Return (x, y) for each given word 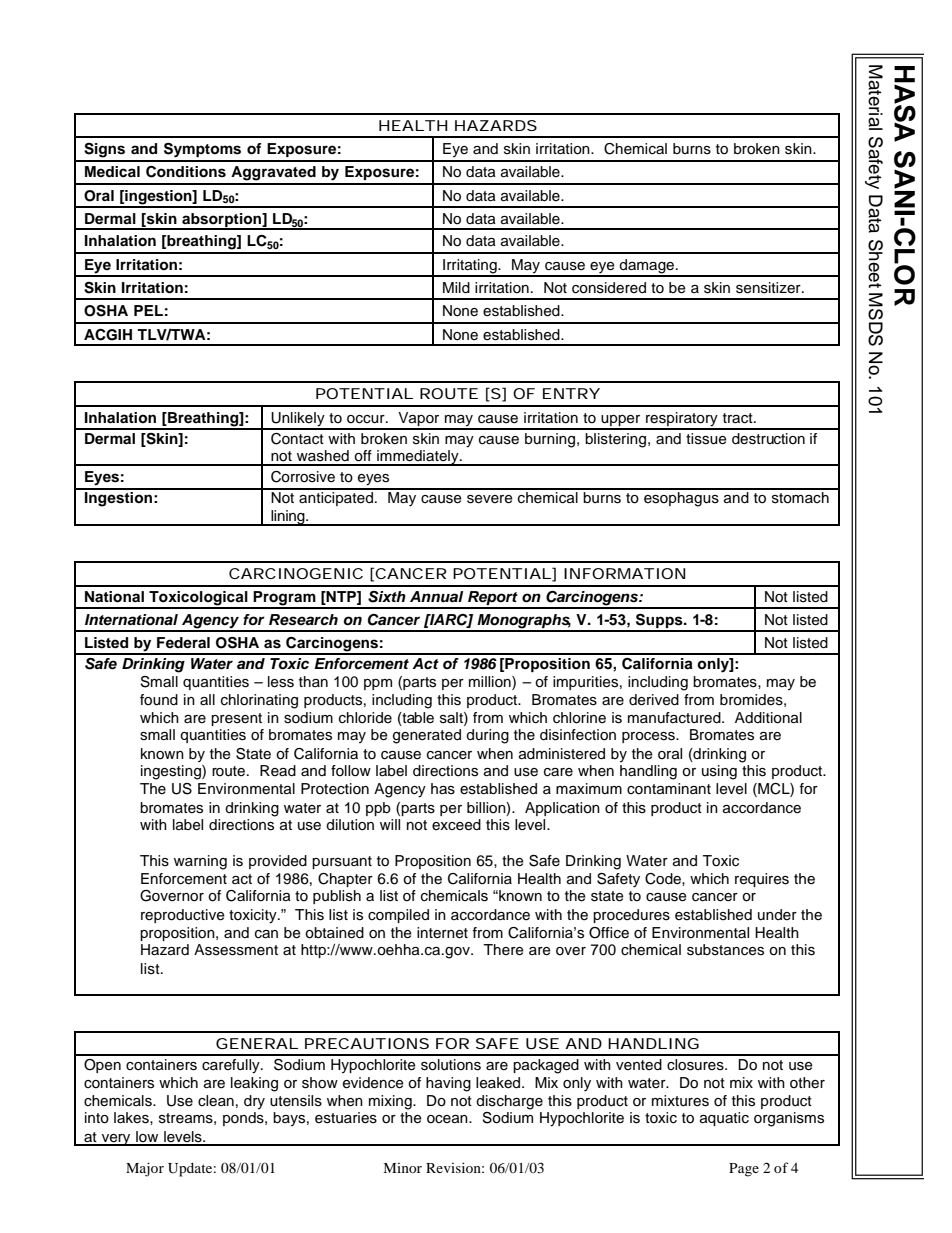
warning (200, 862)
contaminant (669, 789)
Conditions (186, 172)
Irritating (470, 267)
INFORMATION (624, 573)
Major (145, 1169)
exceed (456, 825)
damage (647, 267)
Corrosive (303, 477)
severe (490, 499)
